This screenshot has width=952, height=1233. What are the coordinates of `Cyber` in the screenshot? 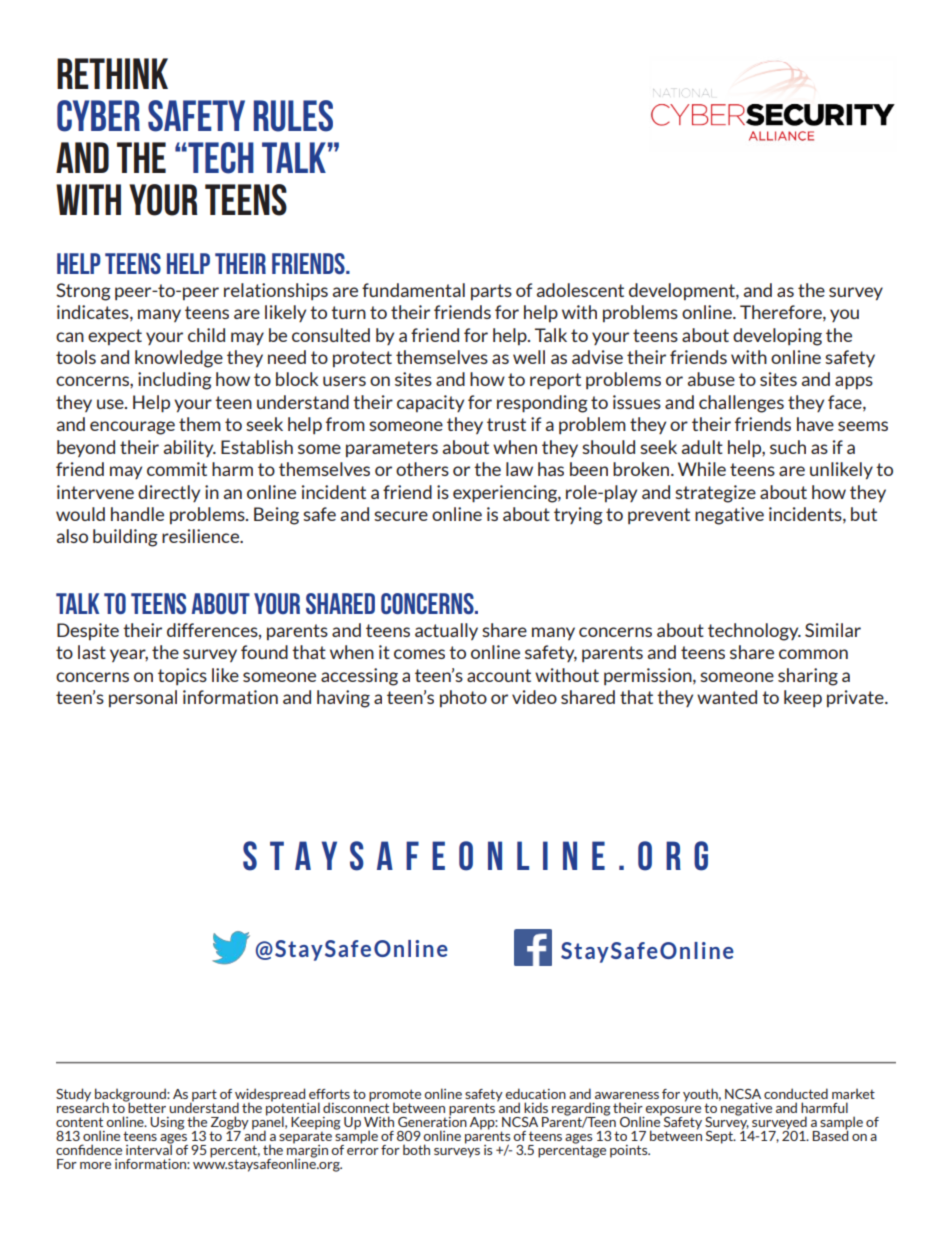 It's located at (98, 116).
